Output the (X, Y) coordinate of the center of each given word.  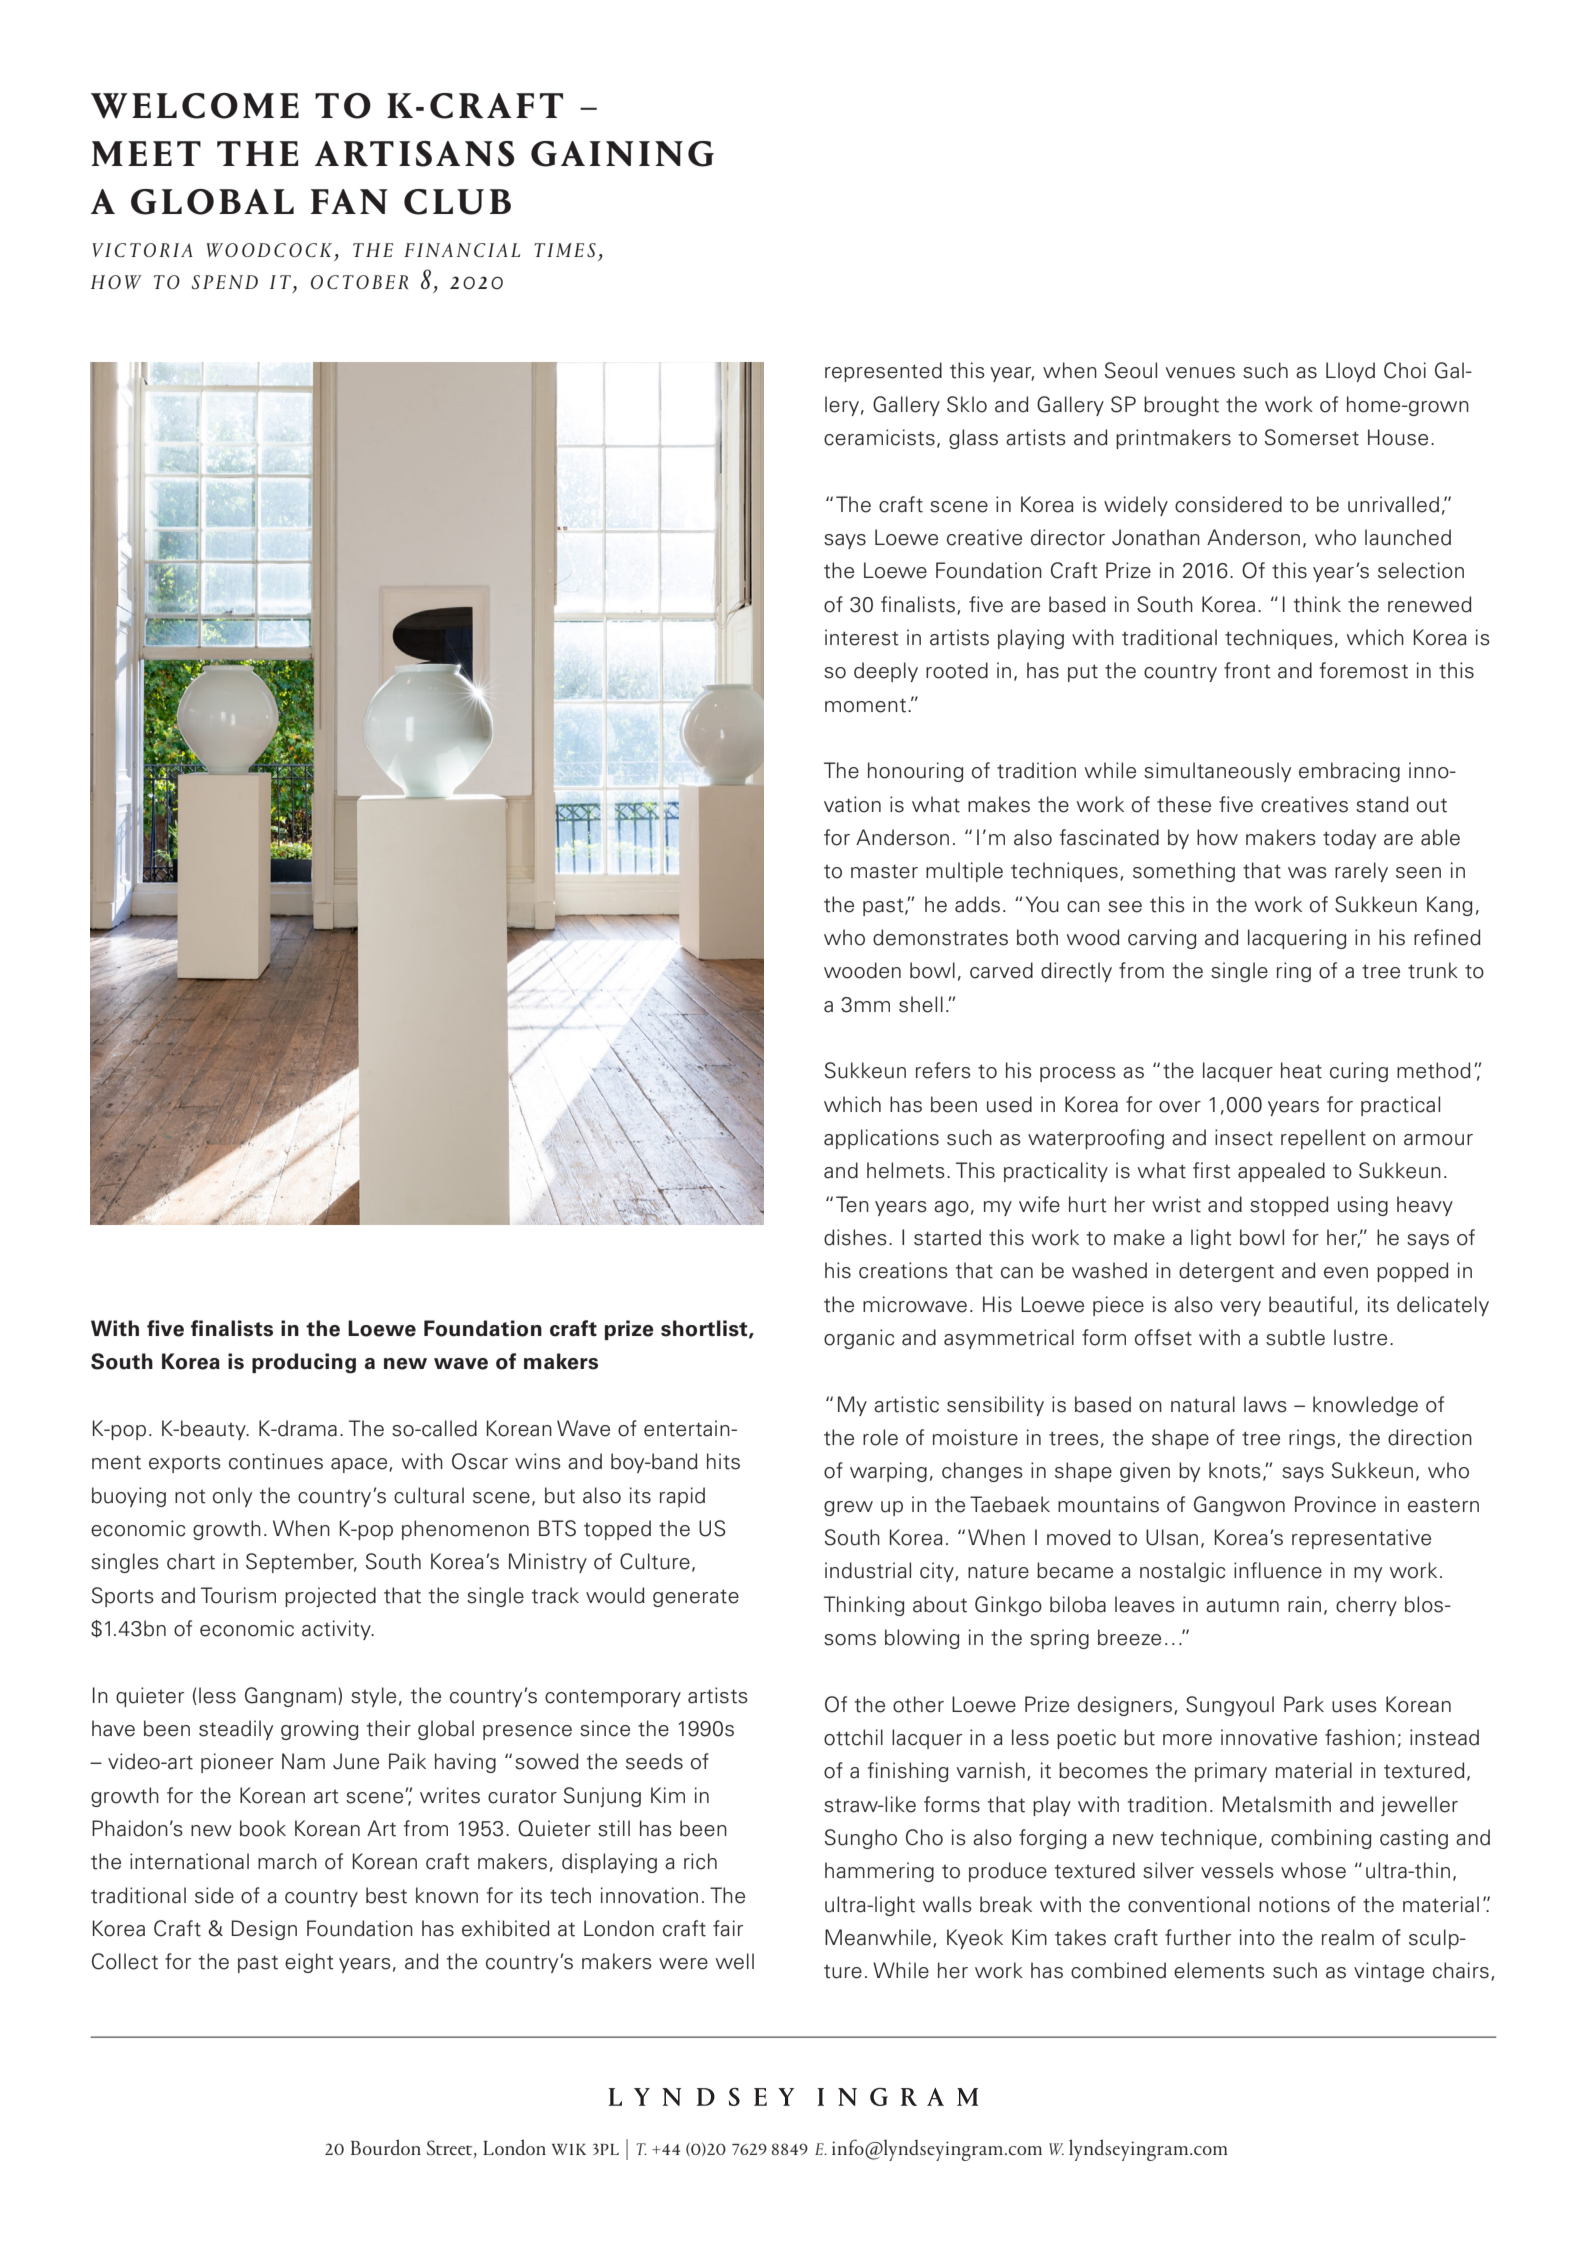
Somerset (1312, 437)
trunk (1433, 970)
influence (1278, 1570)
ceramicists (879, 437)
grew (848, 1508)
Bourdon (386, 2147)
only (232, 1497)
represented (883, 372)
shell (921, 1004)
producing (304, 1363)
